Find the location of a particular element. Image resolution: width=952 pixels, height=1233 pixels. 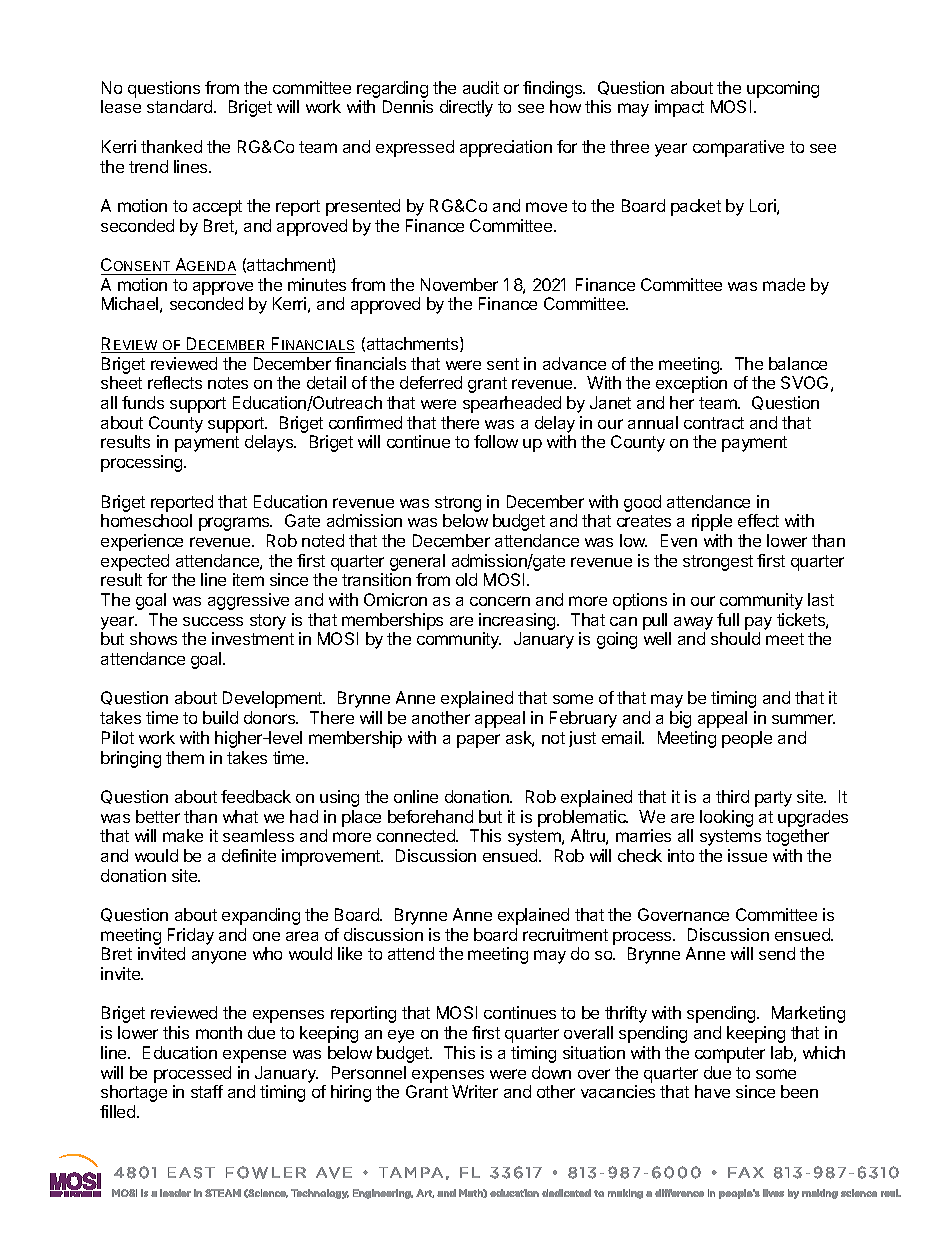

have is located at coordinates (712, 1091).
